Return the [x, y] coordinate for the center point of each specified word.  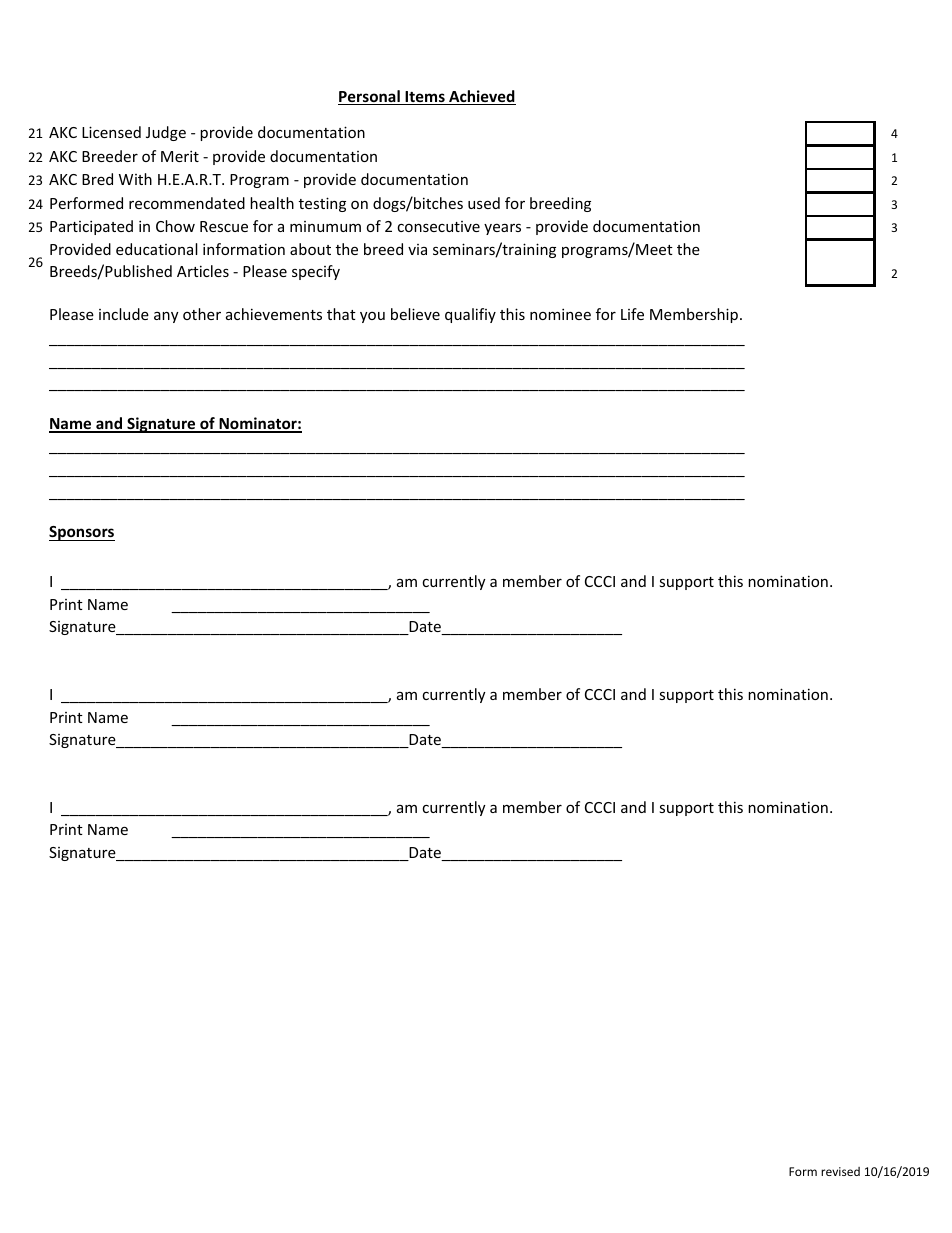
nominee [560, 314]
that [341, 314]
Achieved [481, 97]
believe [415, 314]
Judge [166, 133]
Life [632, 314]
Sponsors [82, 533]
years [502, 229]
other [202, 314]
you [372, 317]
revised [840, 1171]
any [166, 317]
